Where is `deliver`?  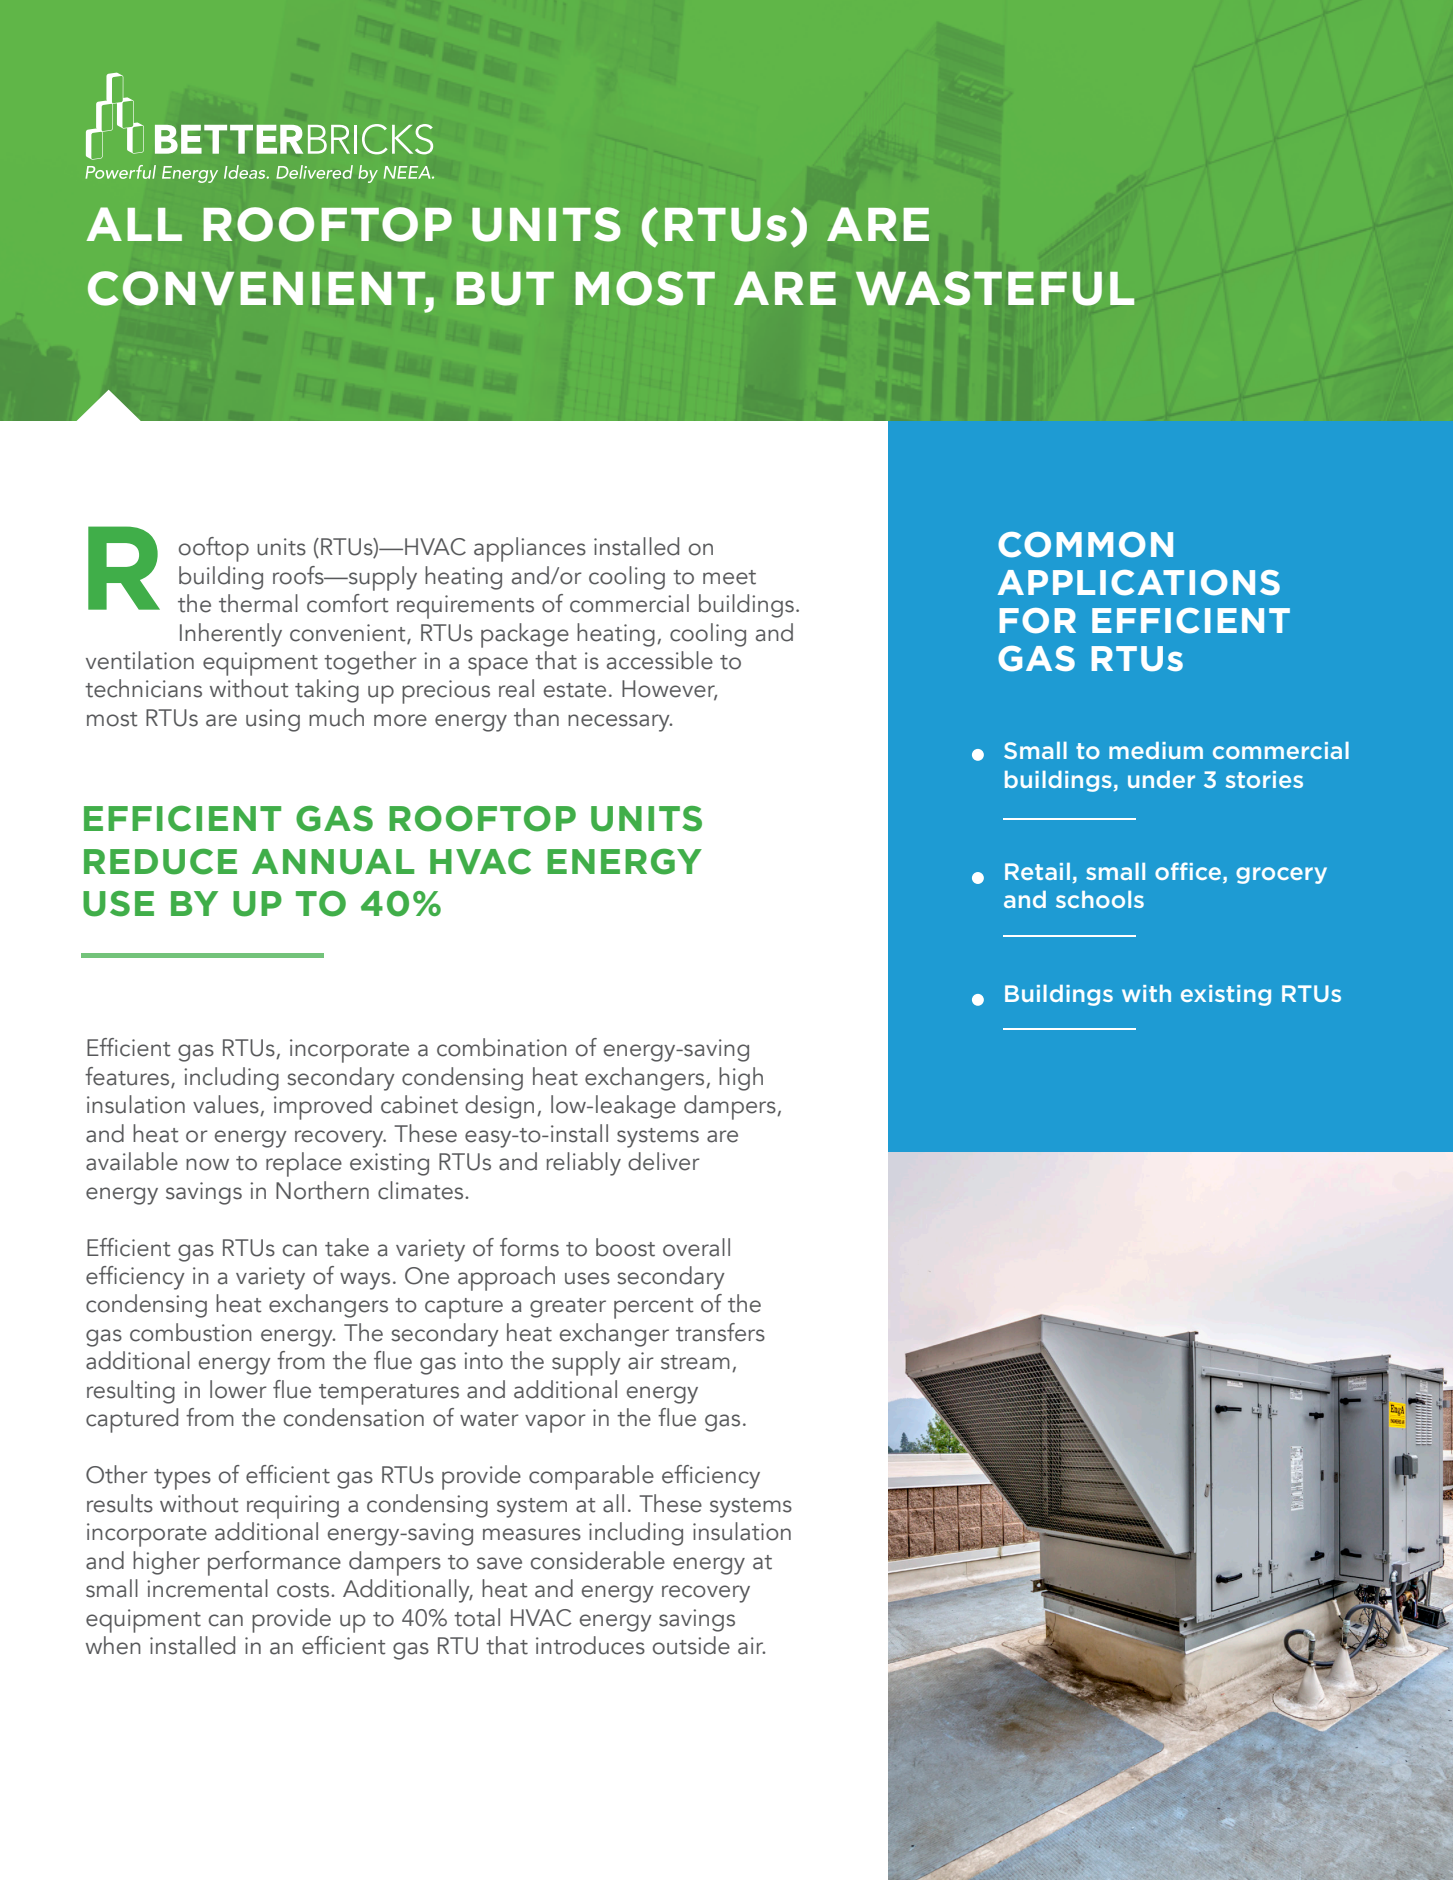
deliver is located at coordinates (664, 1161).
